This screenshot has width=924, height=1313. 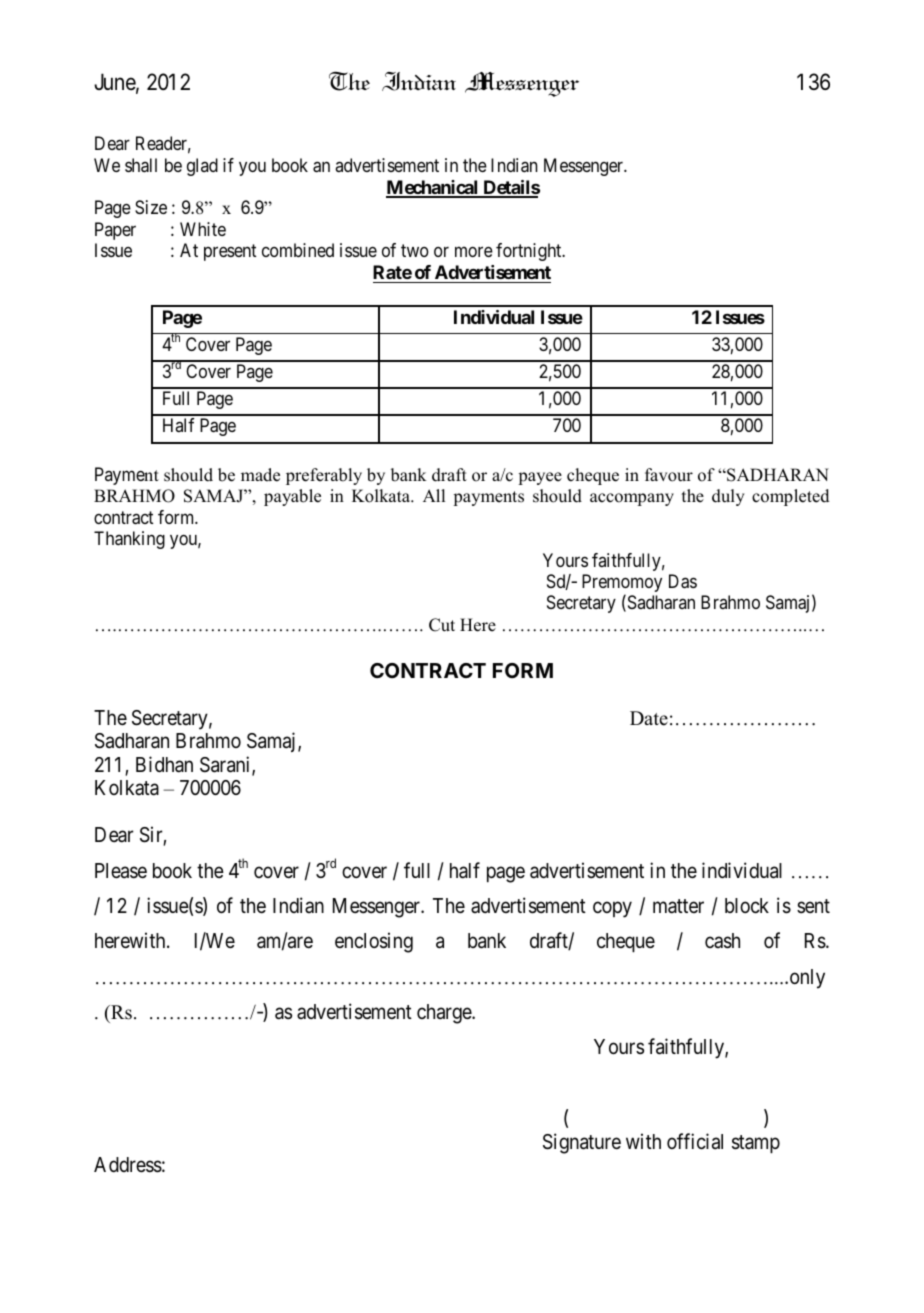 What do you see at coordinates (530, 252) in the screenshot?
I see `fortnight` at bounding box center [530, 252].
